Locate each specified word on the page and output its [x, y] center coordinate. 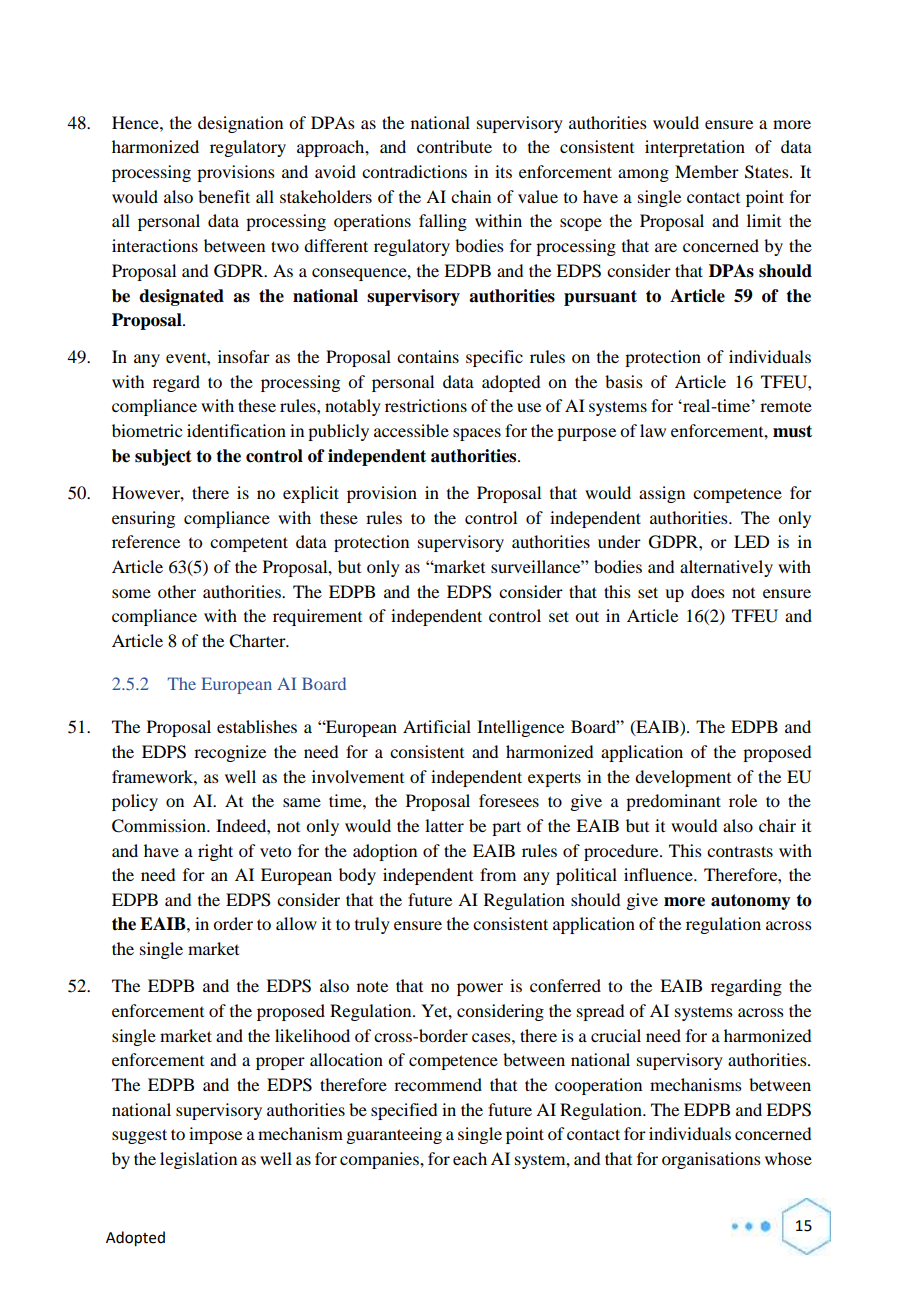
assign [662, 494]
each [470, 1158]
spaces [477, 434]
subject [163, 457]
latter [444, 825]
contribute [454, 146]
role [743, 800]
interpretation [695, 148]
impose [215, 1135]
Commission [160, 826]
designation [240, 124]
